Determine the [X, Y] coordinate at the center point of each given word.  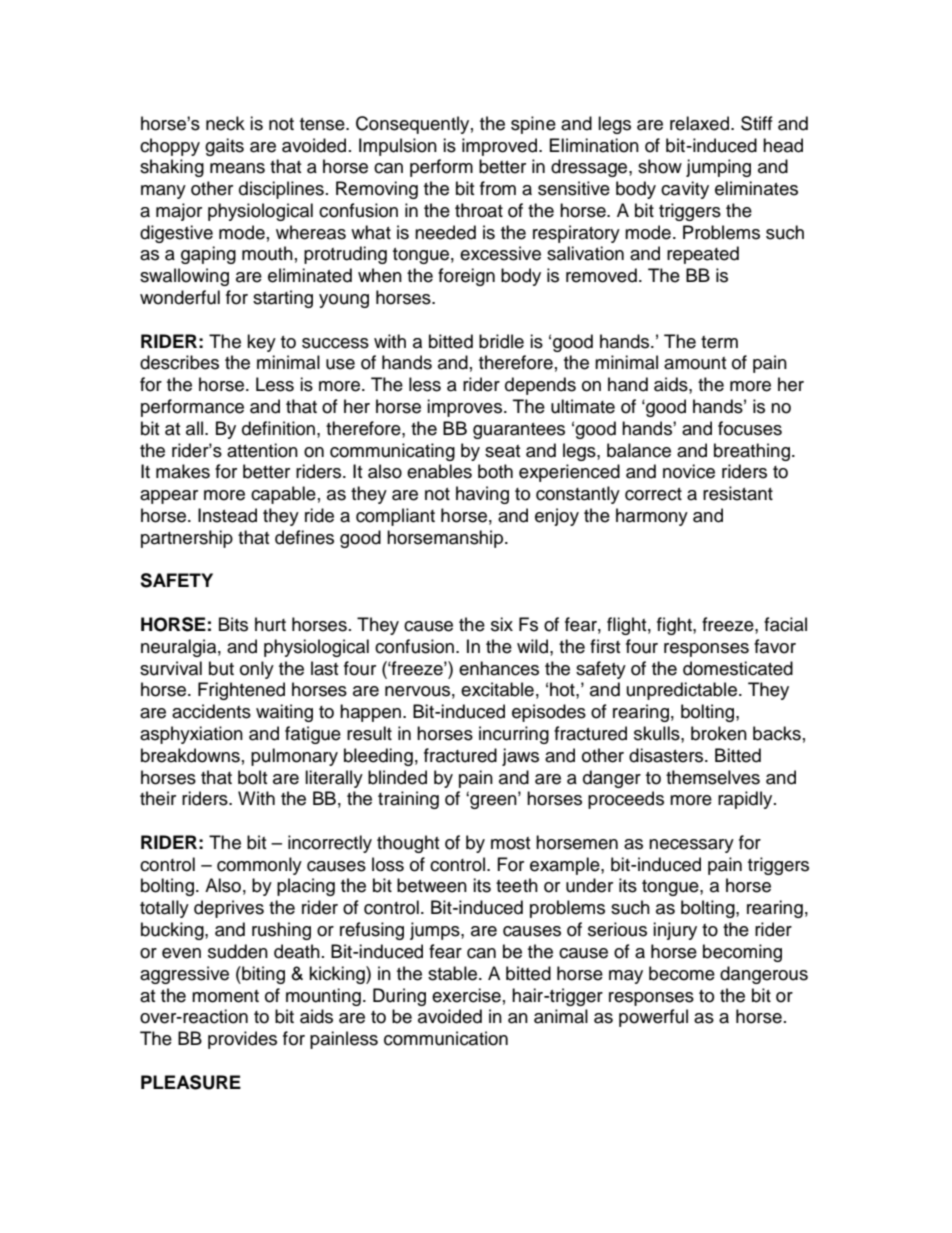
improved [499, 147]
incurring [514, 735]
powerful [653, 1018]
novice [689, 471]
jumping [718, 168]
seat [502, 451]
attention [262, 450]
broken [719, 733]
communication [446, 1038]
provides [242, 1040]
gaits [224, 147]
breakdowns [190, 755]
